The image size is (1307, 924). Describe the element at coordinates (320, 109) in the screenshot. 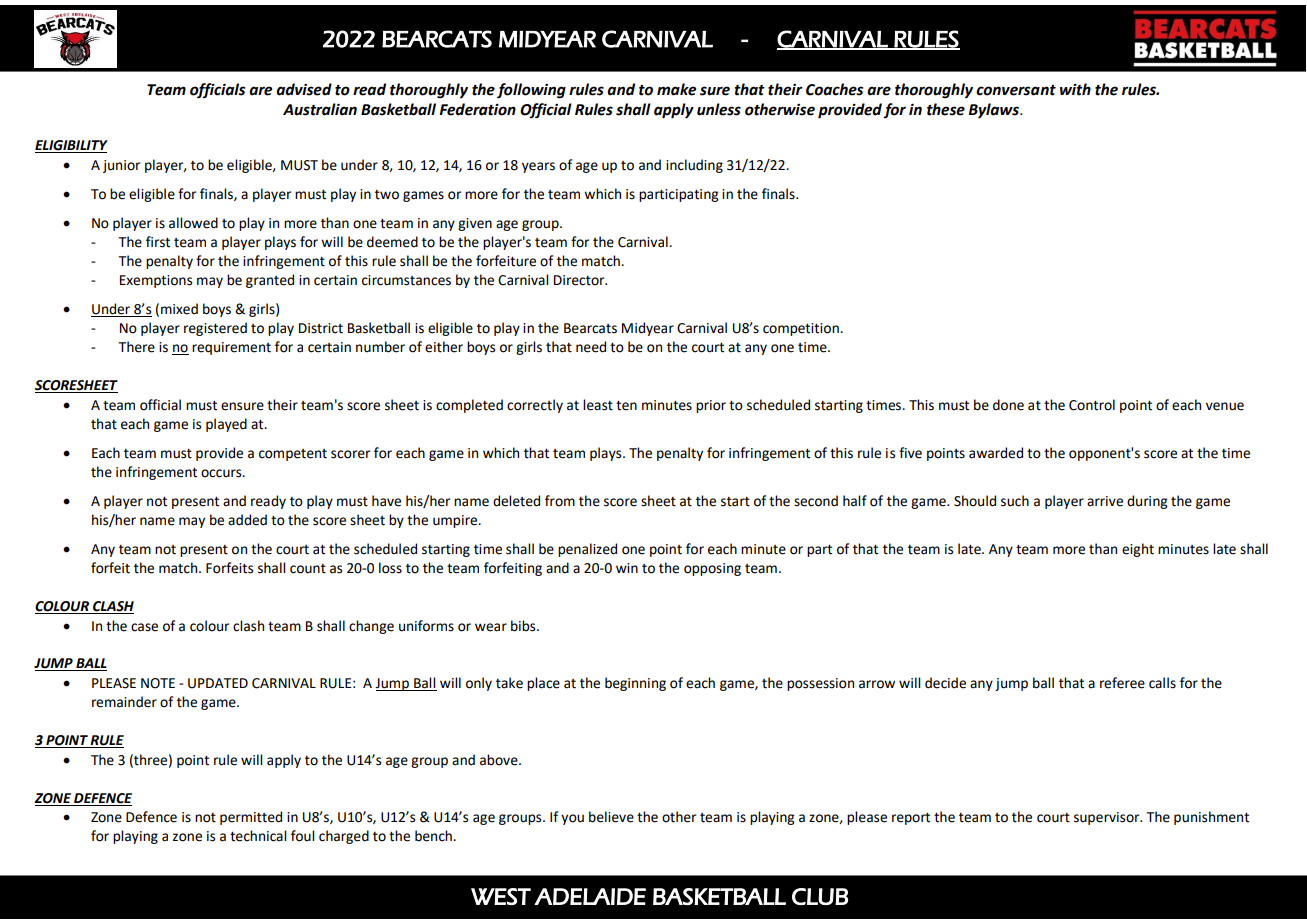

I see `Australian` at that location.
